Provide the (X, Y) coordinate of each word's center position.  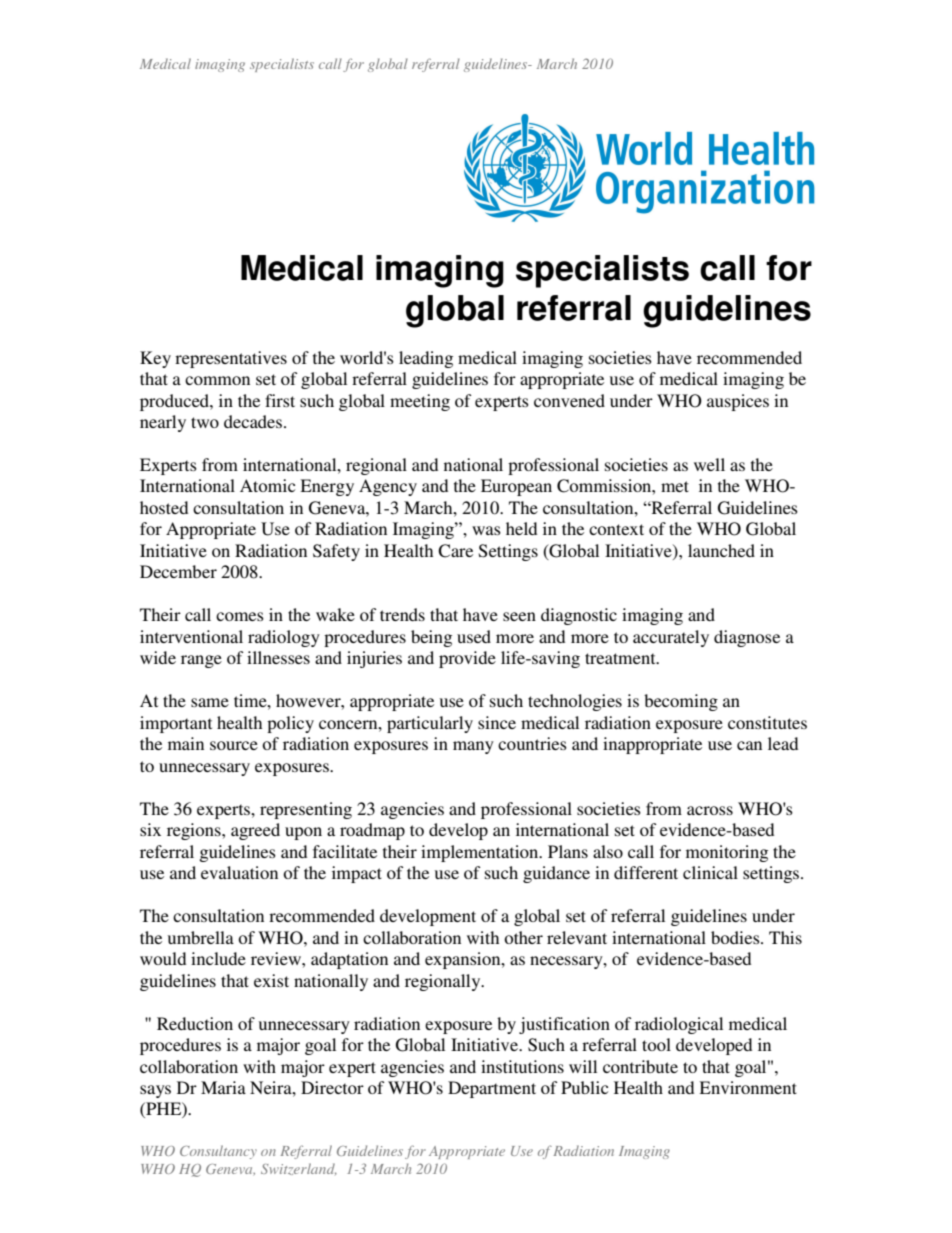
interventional (191, 636)
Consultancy (218, 1152)
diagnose (747, 638)
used (474, 636)
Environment (748, 1087)
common (217, 380)
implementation (481, 853)
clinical (710, 872)
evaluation (239, 872)
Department (492, 1089)
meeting (420, 402)
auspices (738, 402)
